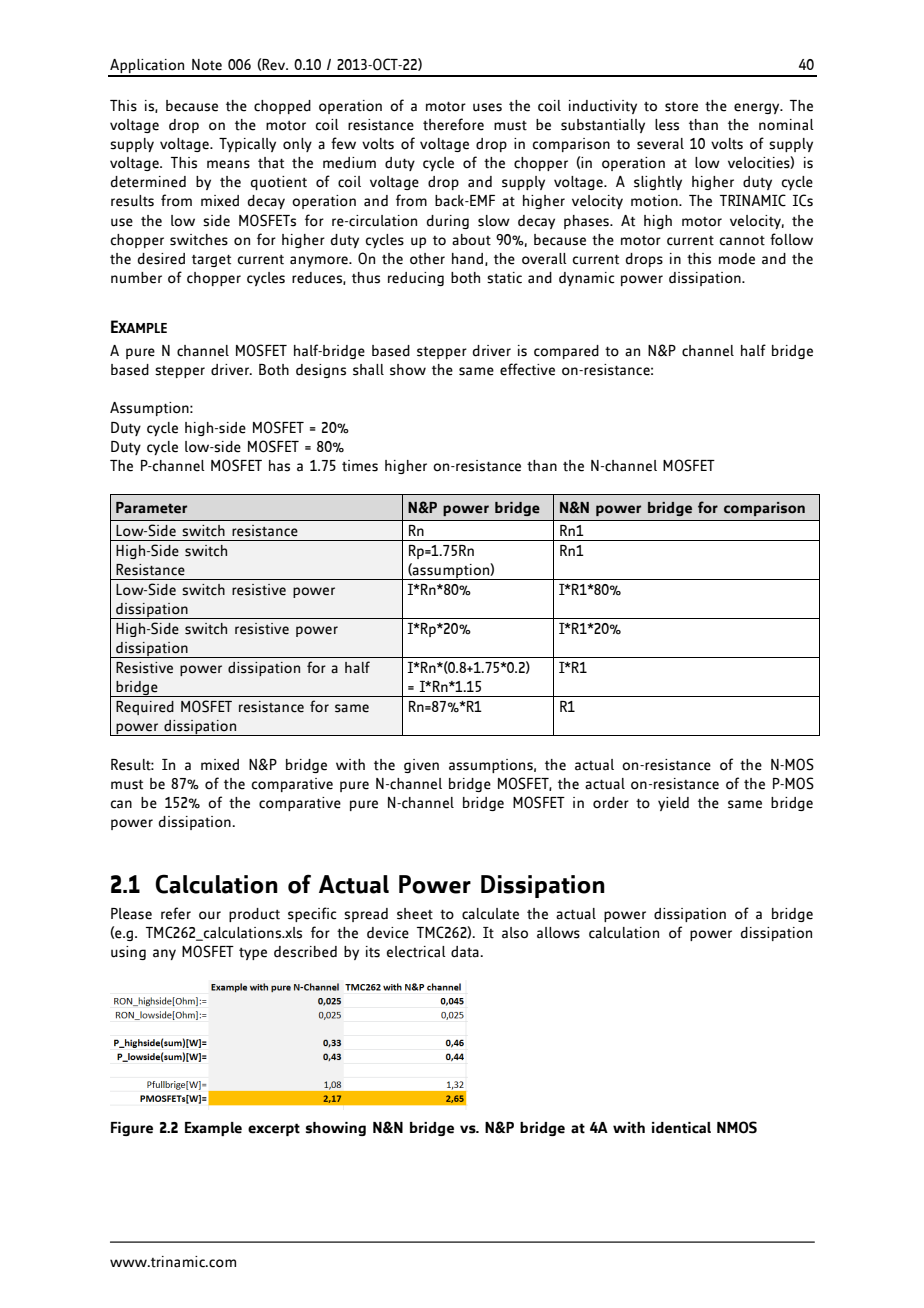 This screenshot has height=1308, width=924. I want to click on store, so click(681, 107).
